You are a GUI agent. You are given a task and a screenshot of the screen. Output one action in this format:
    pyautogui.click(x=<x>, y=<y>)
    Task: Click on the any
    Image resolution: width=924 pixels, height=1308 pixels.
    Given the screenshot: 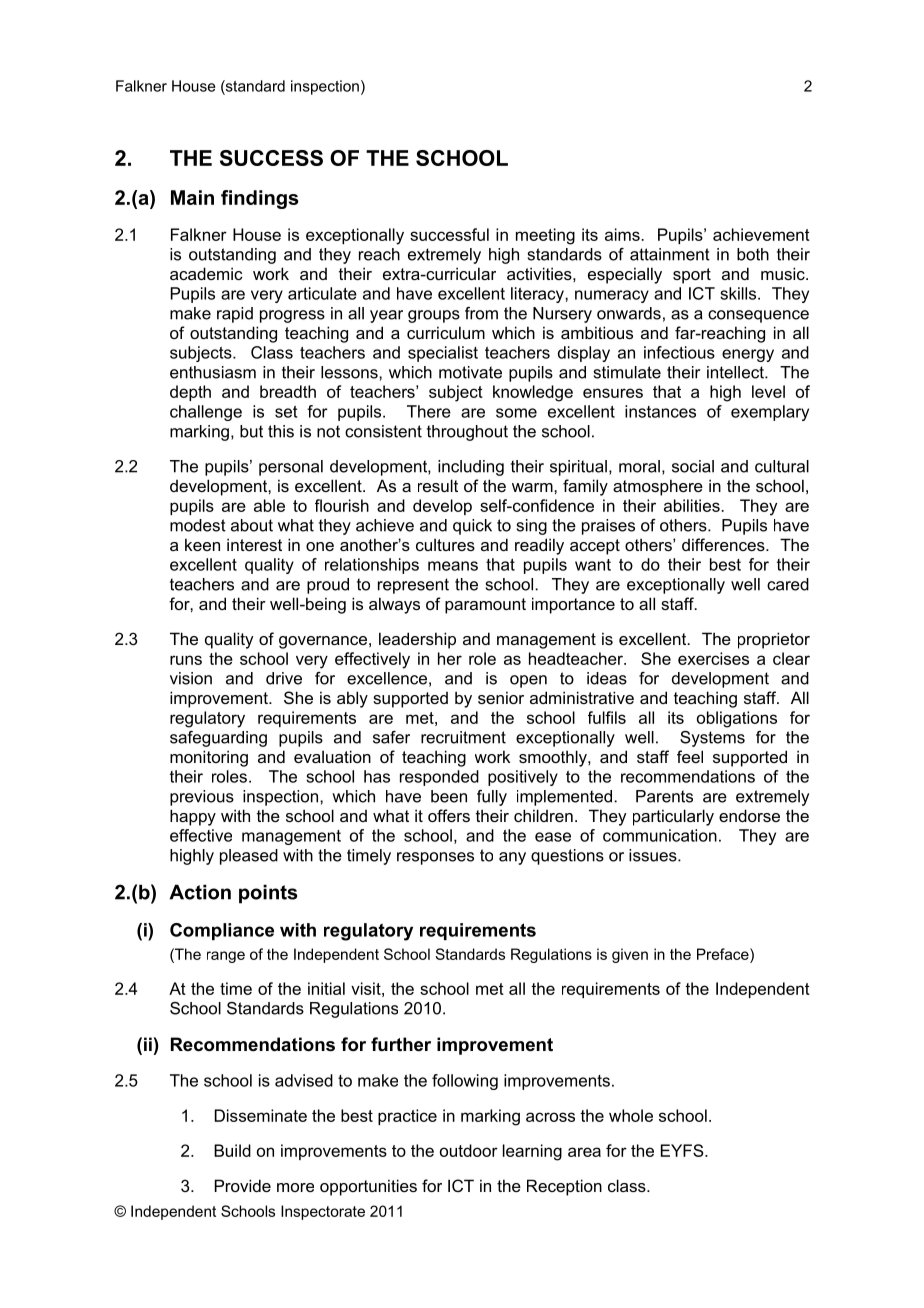 What is the action you would take?
    pyautogui.click(x=512, y=858)
